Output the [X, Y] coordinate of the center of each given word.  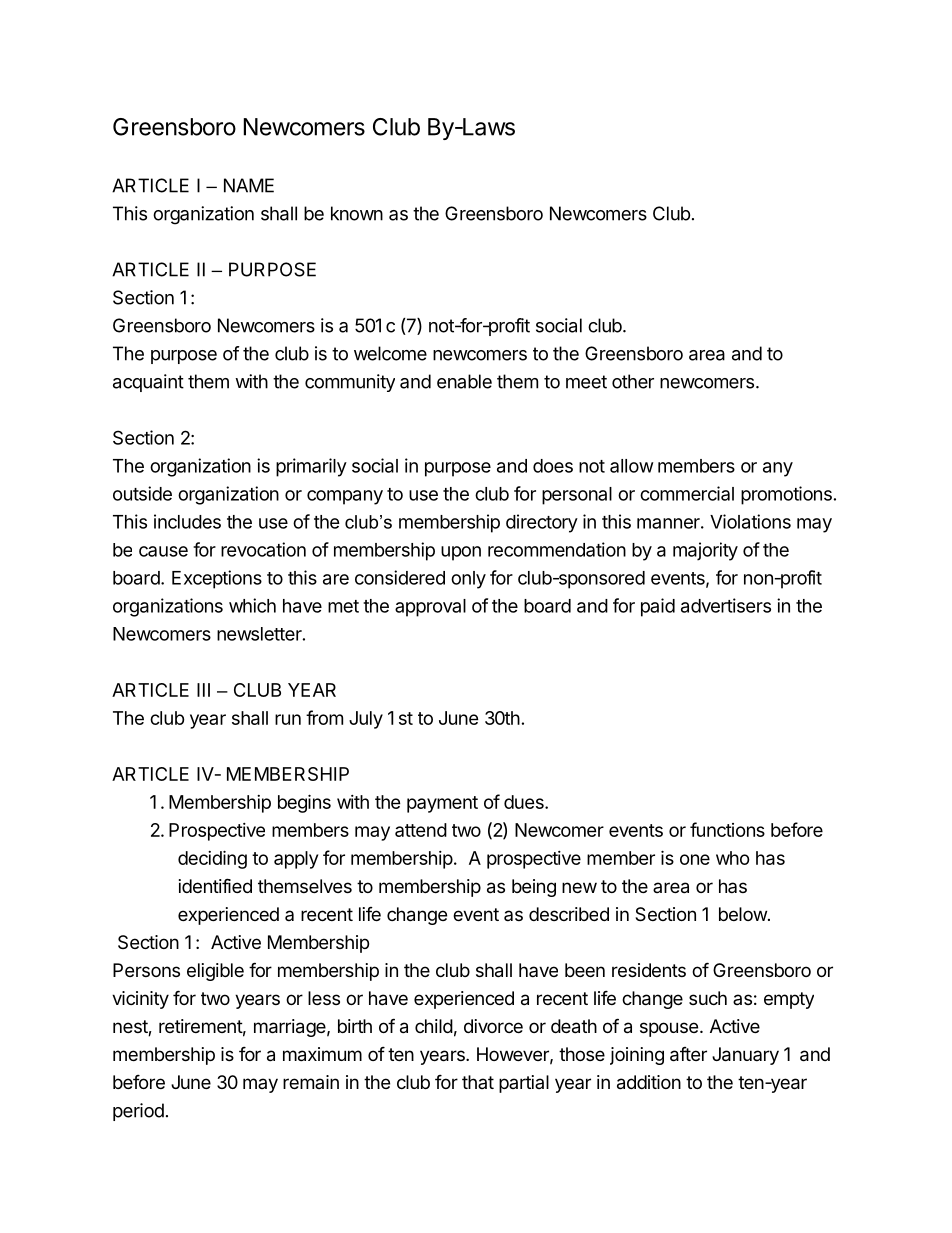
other [633, 381]
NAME [249, 185]
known [357, 213]
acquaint [148, 383]
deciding [212, 859]
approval [430, 608]
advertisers [726, 605]
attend [421, 830]
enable [464, 381]
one [695, 859]
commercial [687, 493]
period [138, 1112]
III [203, 690]
